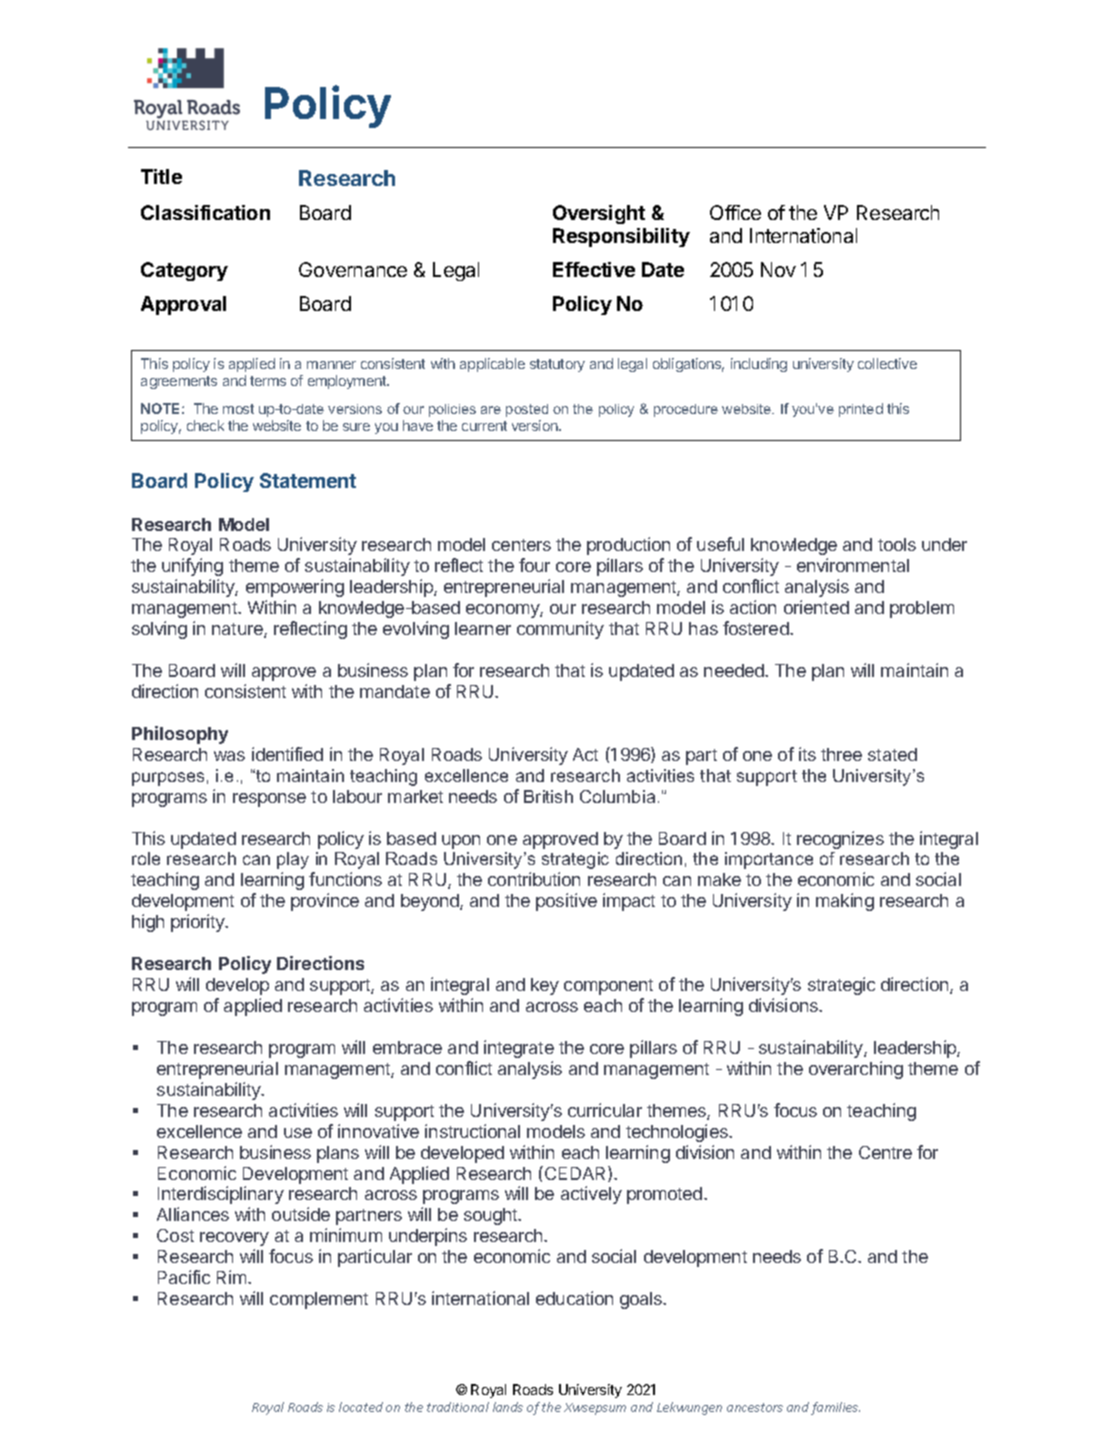  I want to click on Rim, so click(233, 1277).
